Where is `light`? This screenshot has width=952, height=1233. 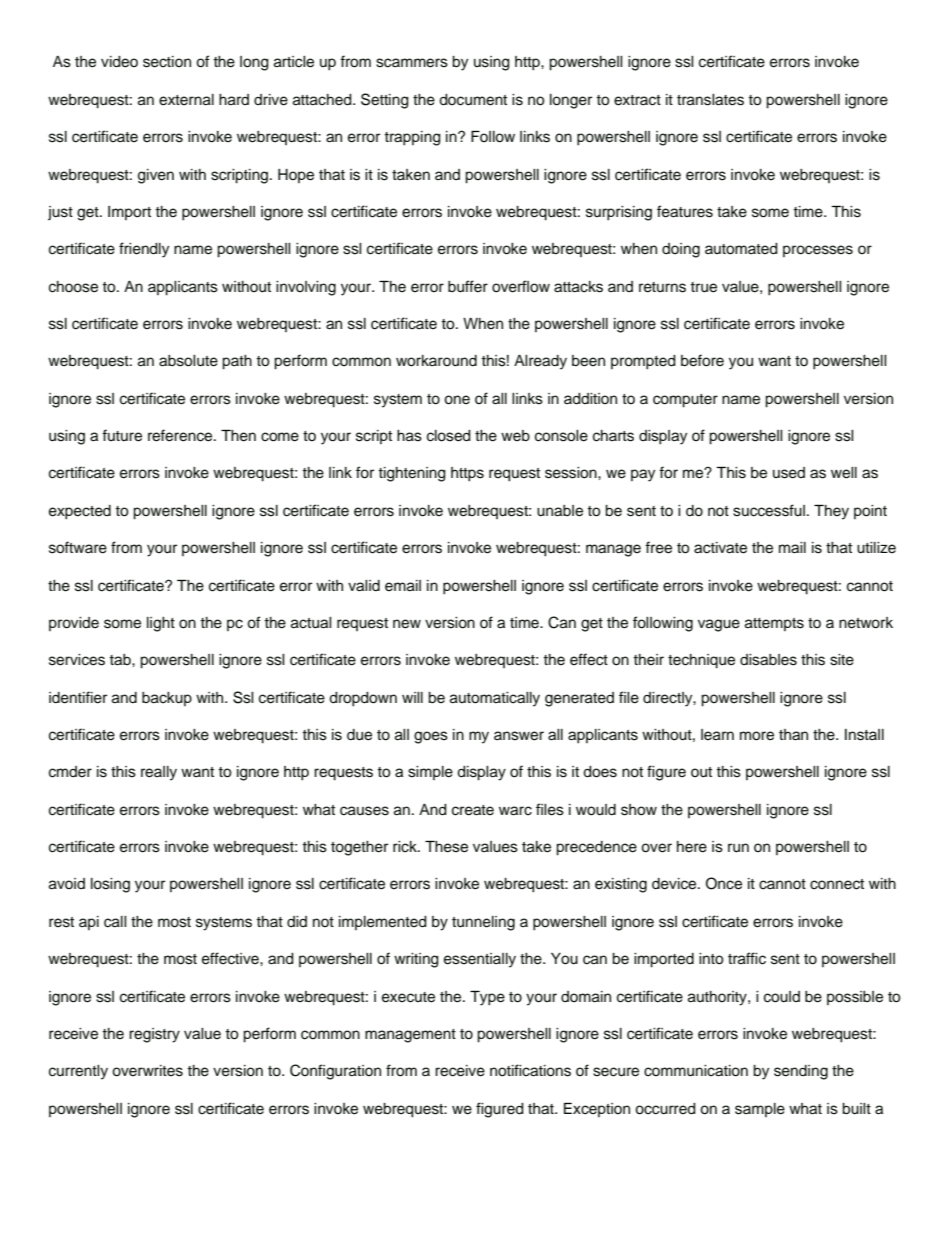
light is located at coordinates (161, 624).
